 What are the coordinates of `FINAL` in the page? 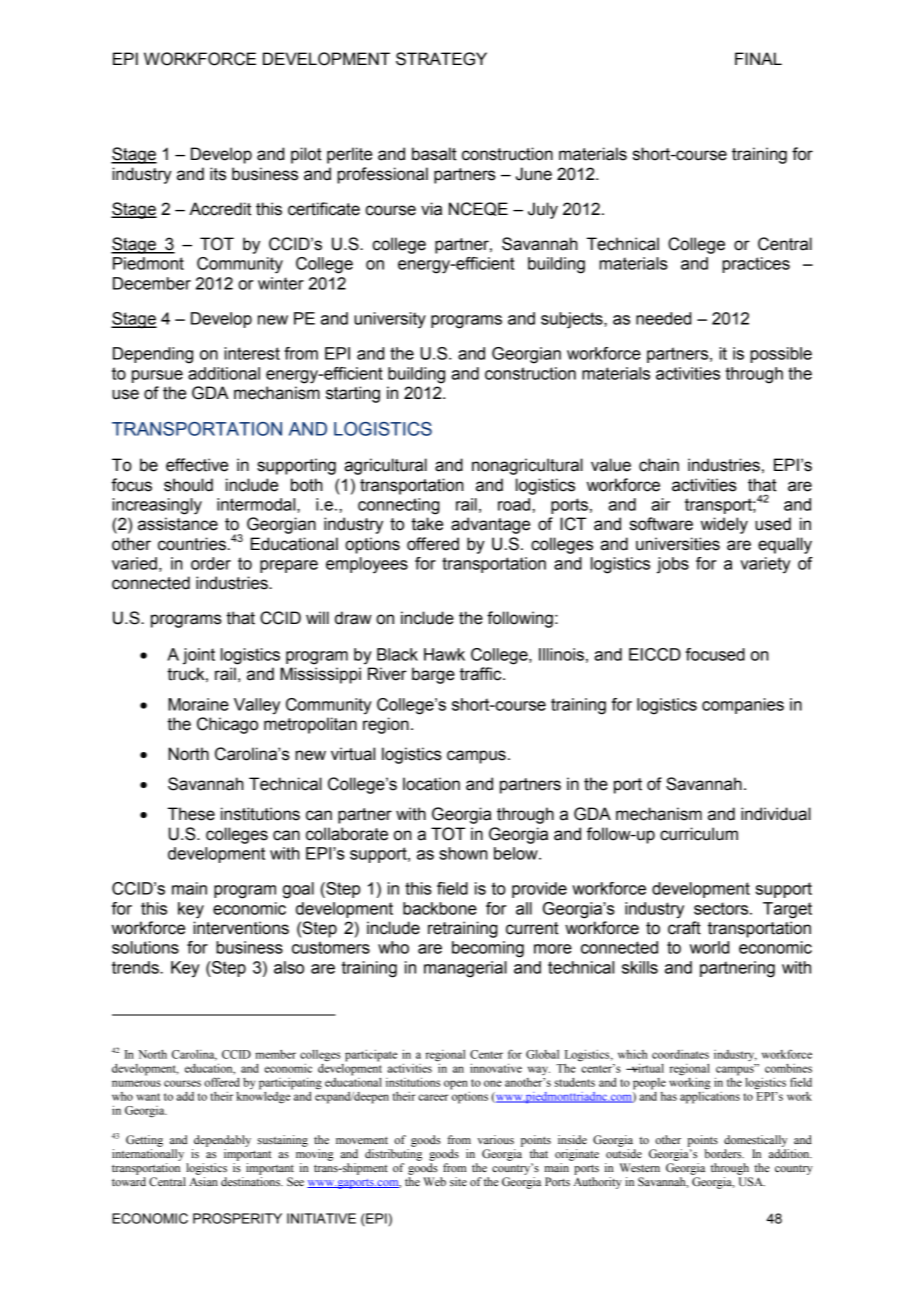 It's located at (758, 58).
